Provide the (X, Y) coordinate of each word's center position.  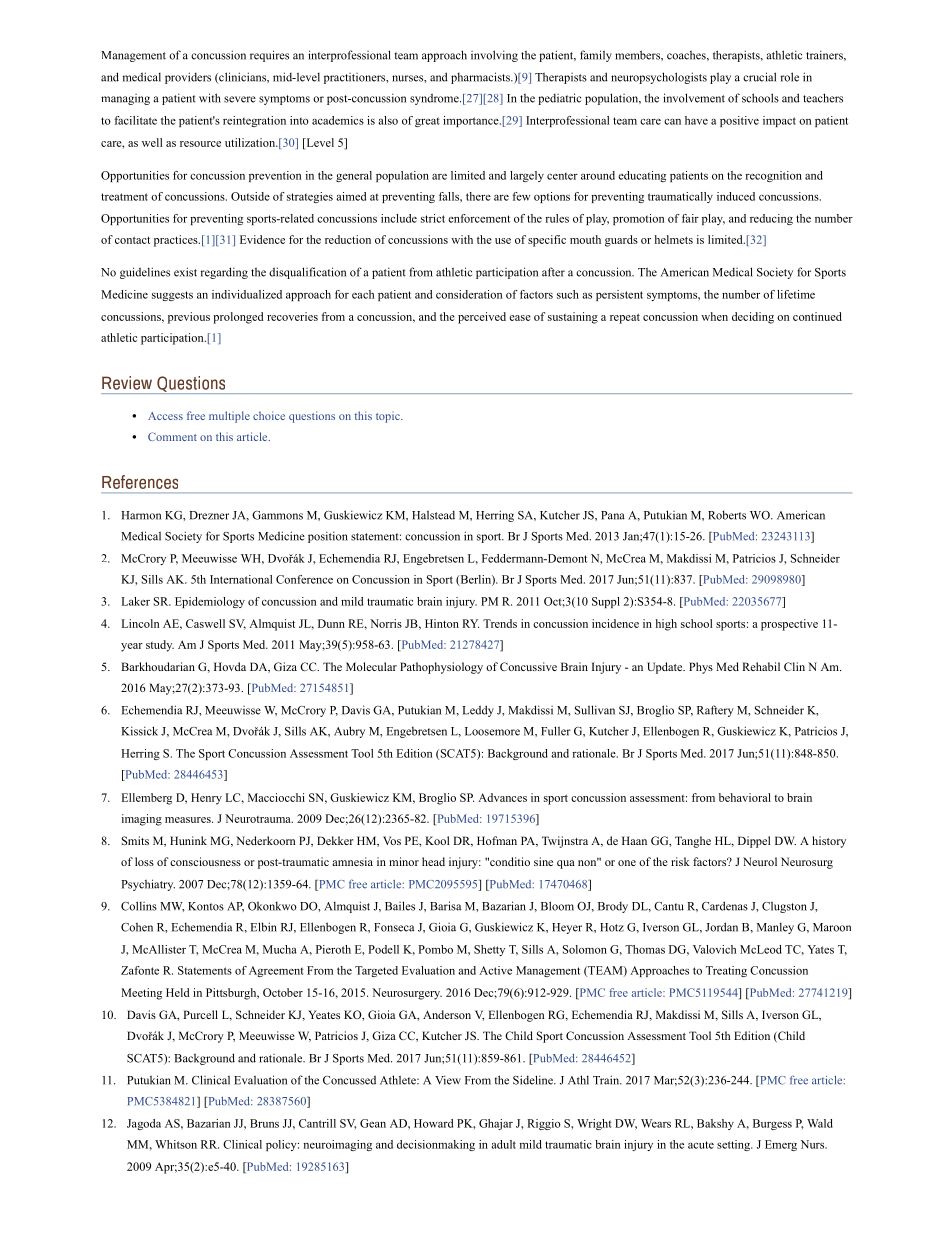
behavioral (745, 797)
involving (494, 56)
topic (389, 417)
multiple (229, 417)
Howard (433, 1123)
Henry (206, 799)
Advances (502, 797)
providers (188, 78)
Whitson (176, 1144)
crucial (759, 77)
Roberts (727, 515)
